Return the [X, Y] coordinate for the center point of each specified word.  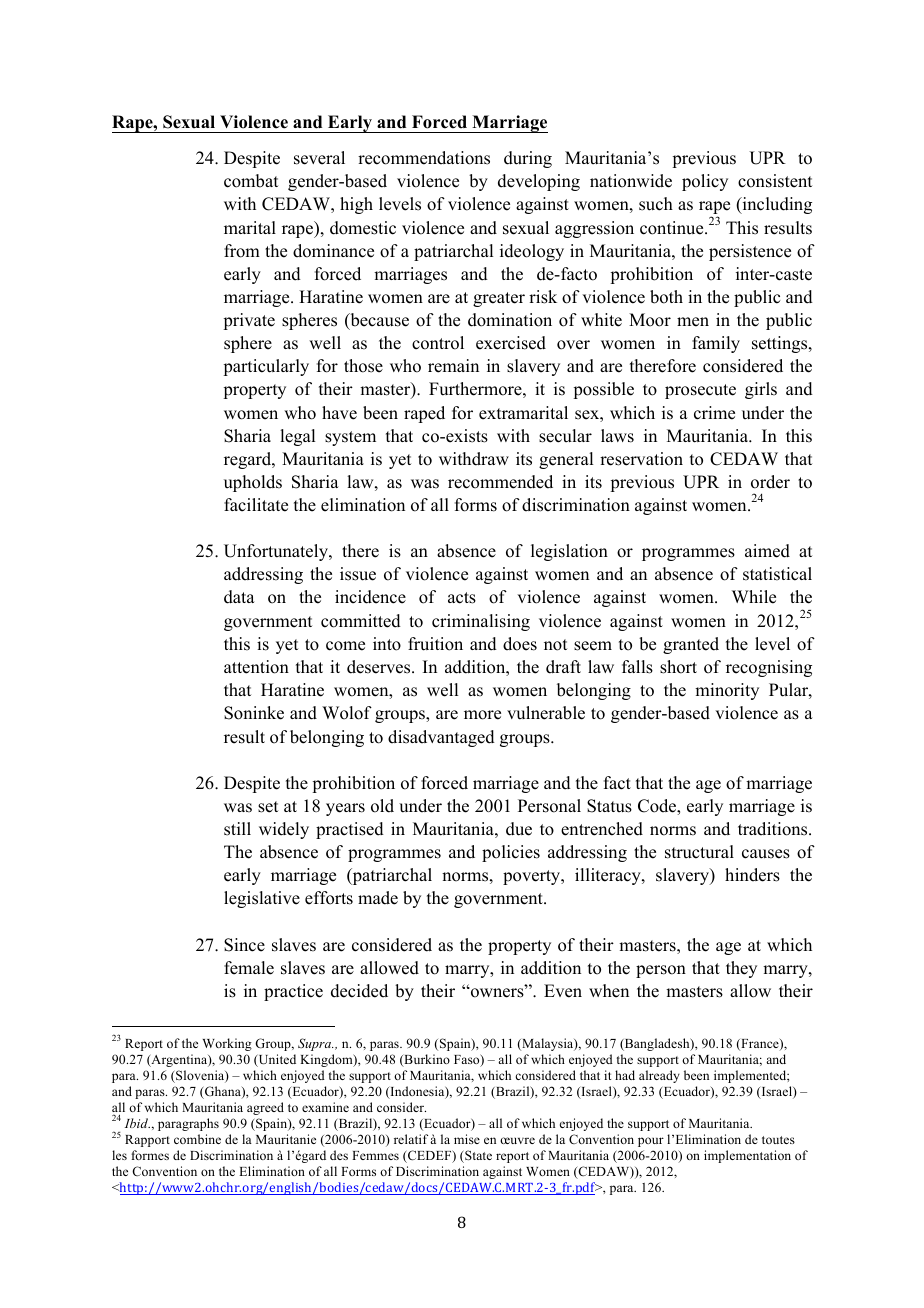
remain [453, 366]
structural [699, 852]
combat [251, 181]
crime [714, 413]
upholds [253, 483]
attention [256, 667]
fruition [435, 644]
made [378, 898]
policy [705, 182]
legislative [262, 899]
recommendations [424, 158]
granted [691, 645]
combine [197, 1139]
